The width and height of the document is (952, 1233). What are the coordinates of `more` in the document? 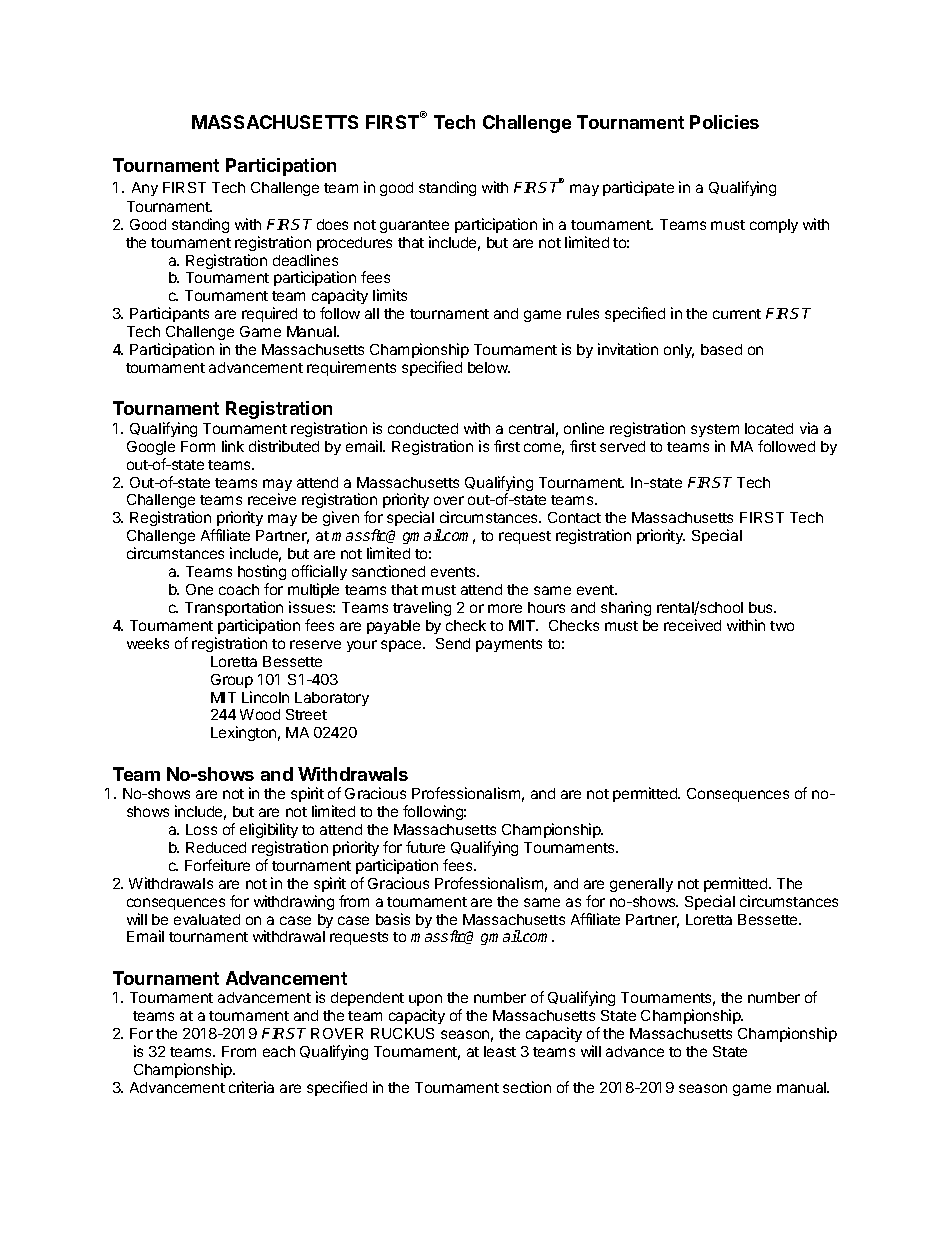 It's located at (505, 608).
